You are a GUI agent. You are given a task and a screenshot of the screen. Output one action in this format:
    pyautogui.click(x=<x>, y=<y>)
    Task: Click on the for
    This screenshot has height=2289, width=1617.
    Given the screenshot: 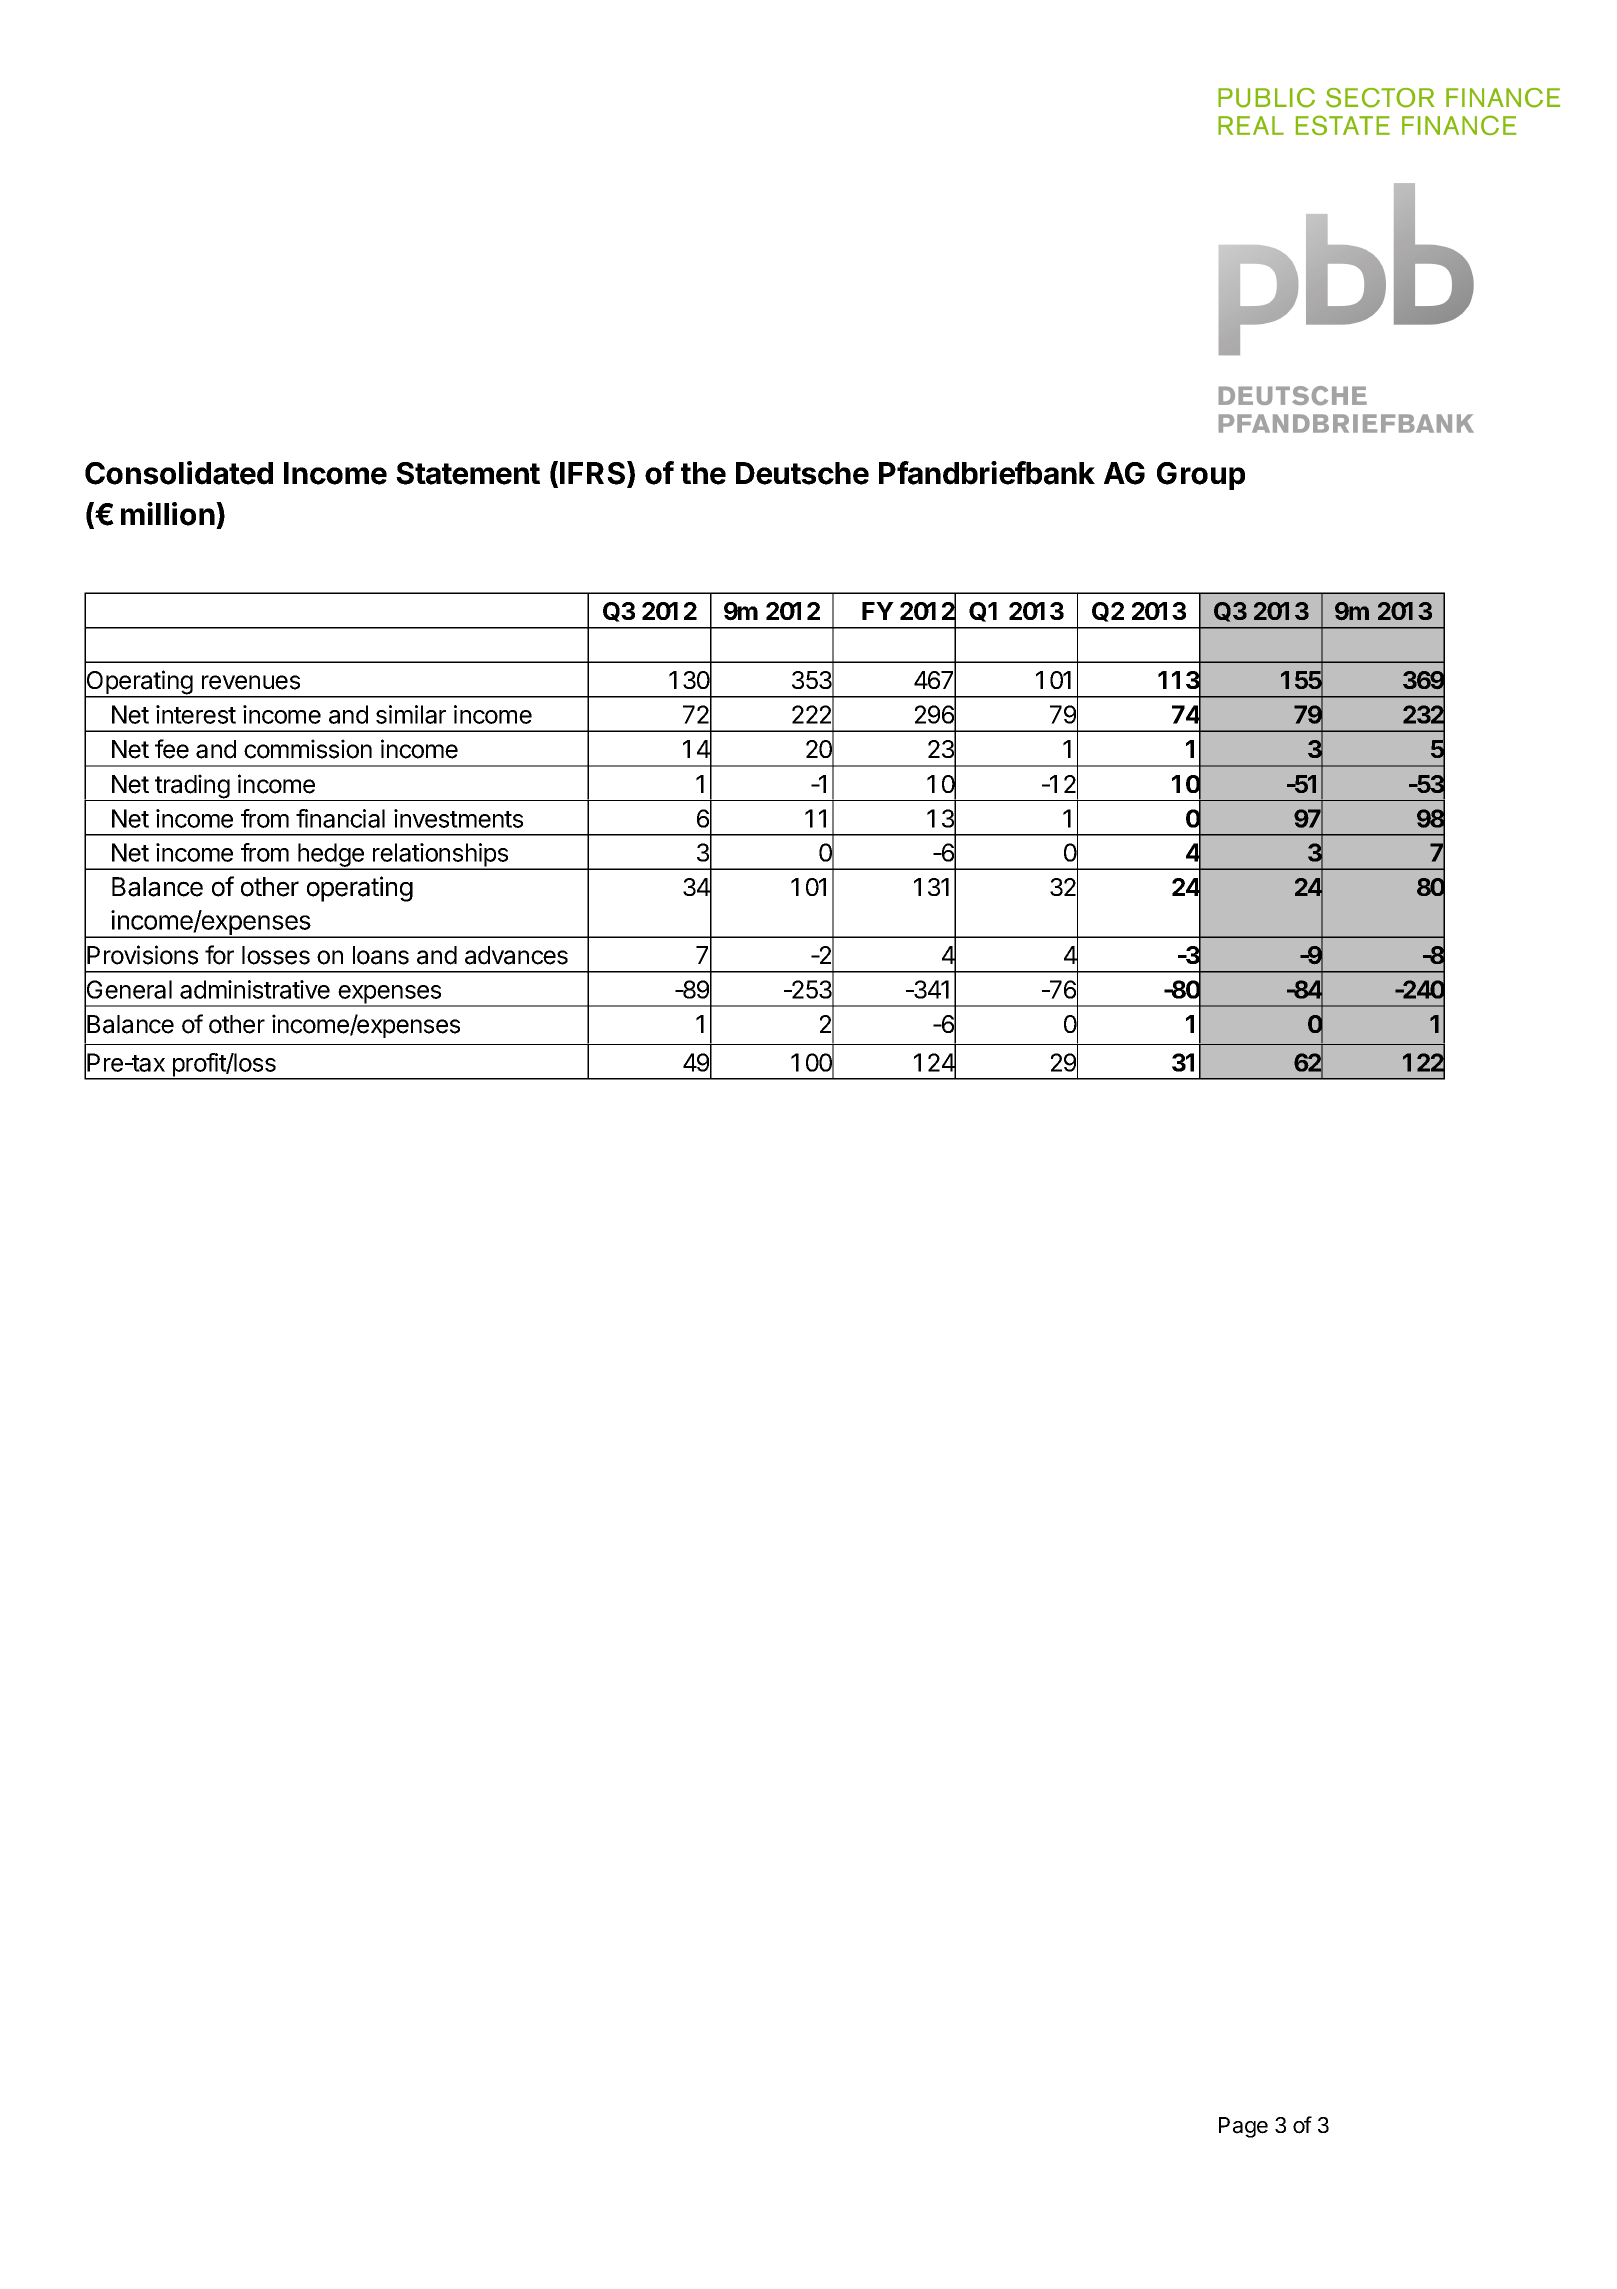 What is the action you would take?
    pyautogui.click(x=219, y=955)
